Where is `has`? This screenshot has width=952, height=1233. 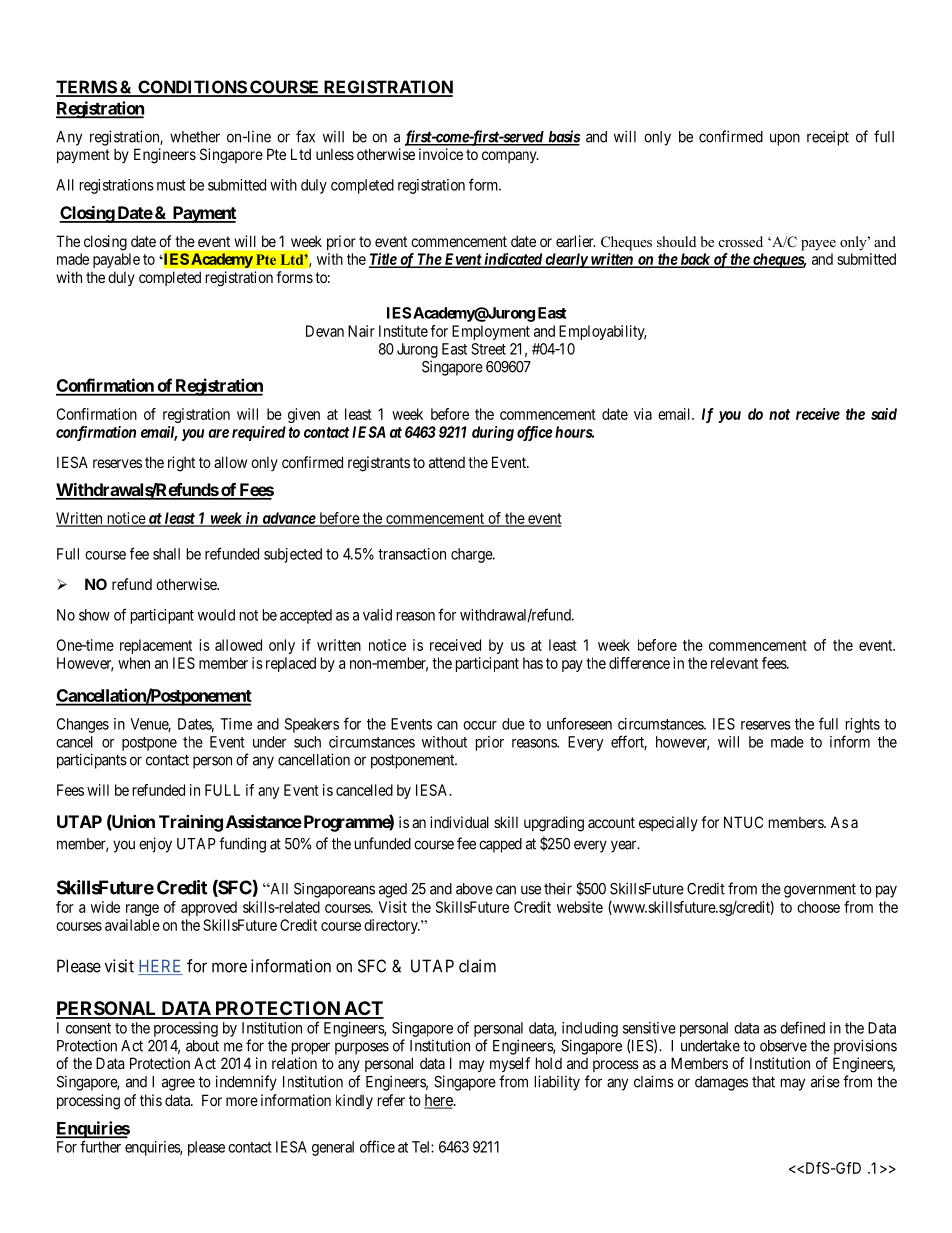 has is located at coordinates (533, 663).
